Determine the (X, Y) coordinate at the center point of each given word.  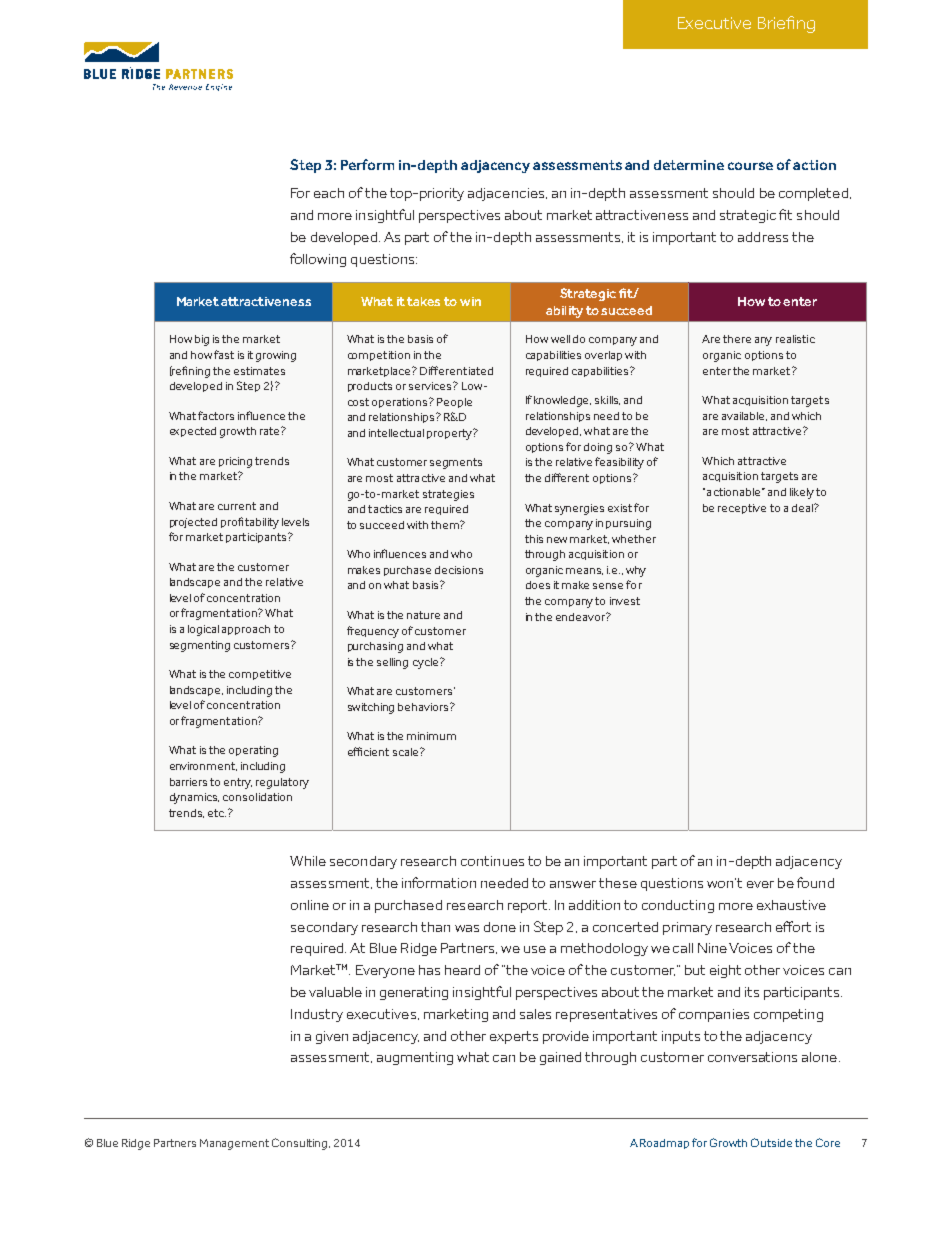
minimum (431, 736)
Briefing (786, 24)
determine (689, 165)
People (454, 403)
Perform (367, 164)
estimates (259, 371)
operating (253, 751)
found (815, 882)
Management (234, 1144)
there (737, 339)
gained (560, 1058)
